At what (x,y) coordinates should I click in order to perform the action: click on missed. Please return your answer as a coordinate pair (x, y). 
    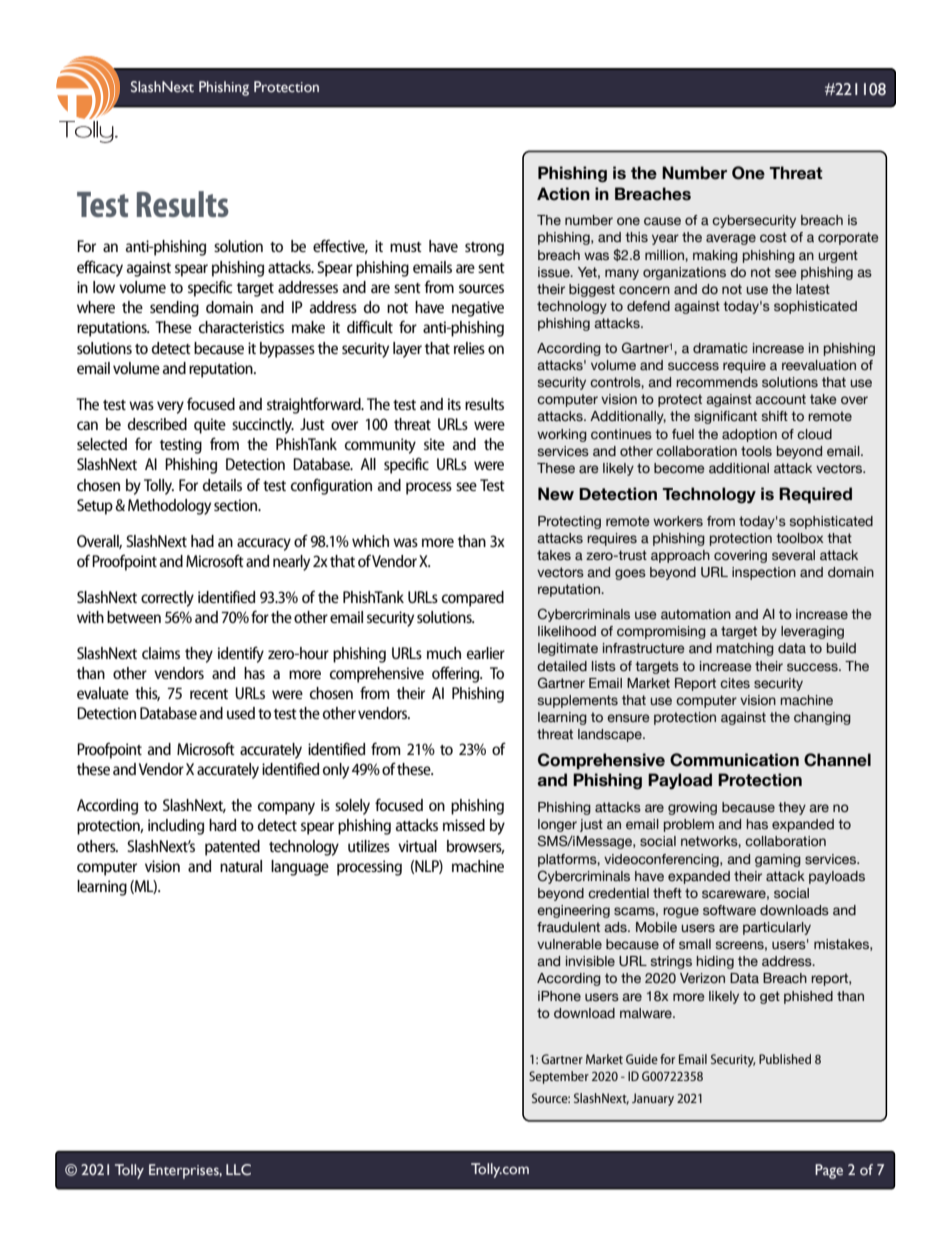
    Looking at the image, I should click on (464, 825).
